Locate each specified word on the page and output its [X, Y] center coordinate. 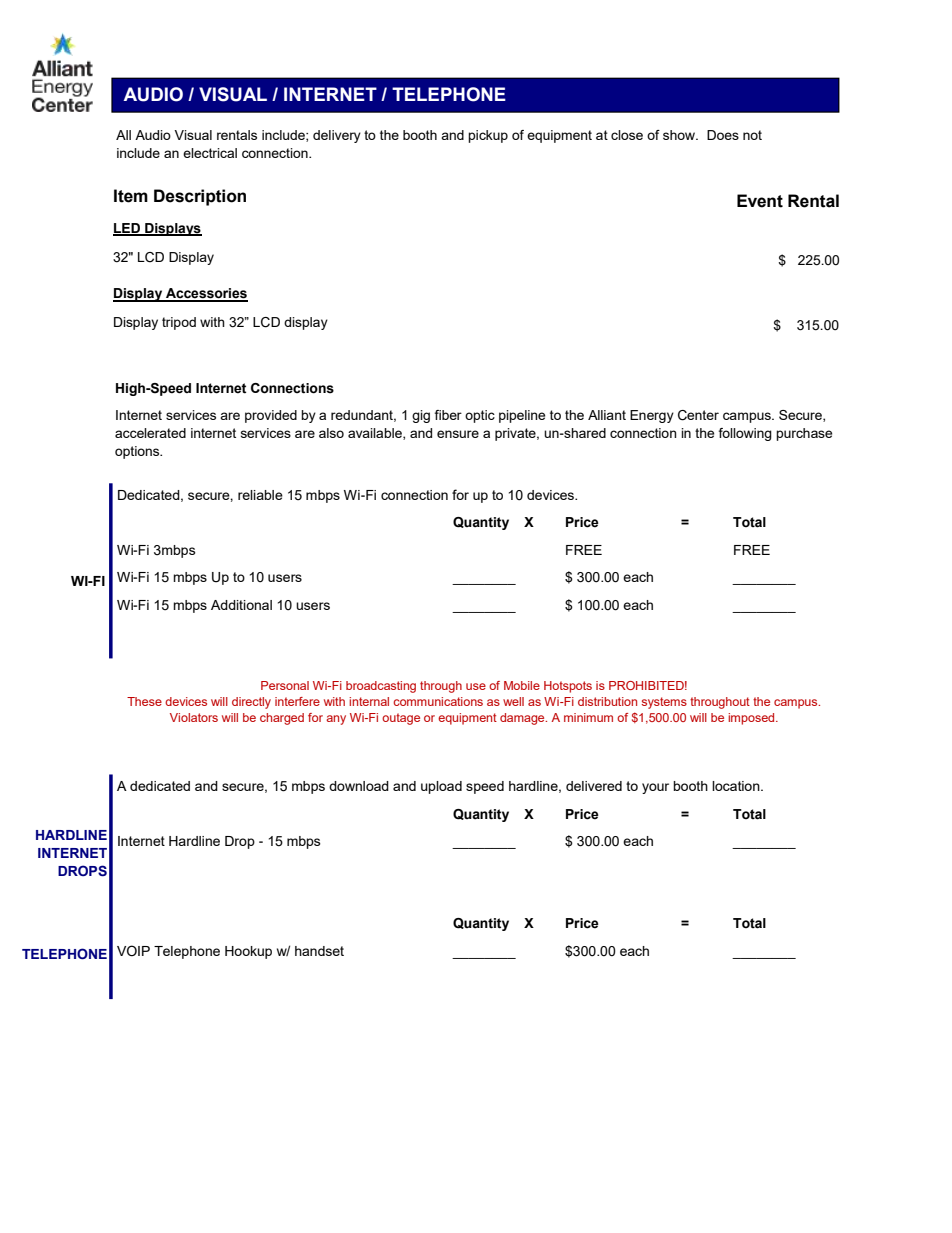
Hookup [248, 952]
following [745, 434]
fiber [448, 415]
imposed [752, 719]
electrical [210, 153]
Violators [194, 717]
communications [438, 701]
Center [698, 415]
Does [723, 135]
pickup [488, 136]
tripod [179, 323]
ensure [458, 434]
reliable [260, 495]
